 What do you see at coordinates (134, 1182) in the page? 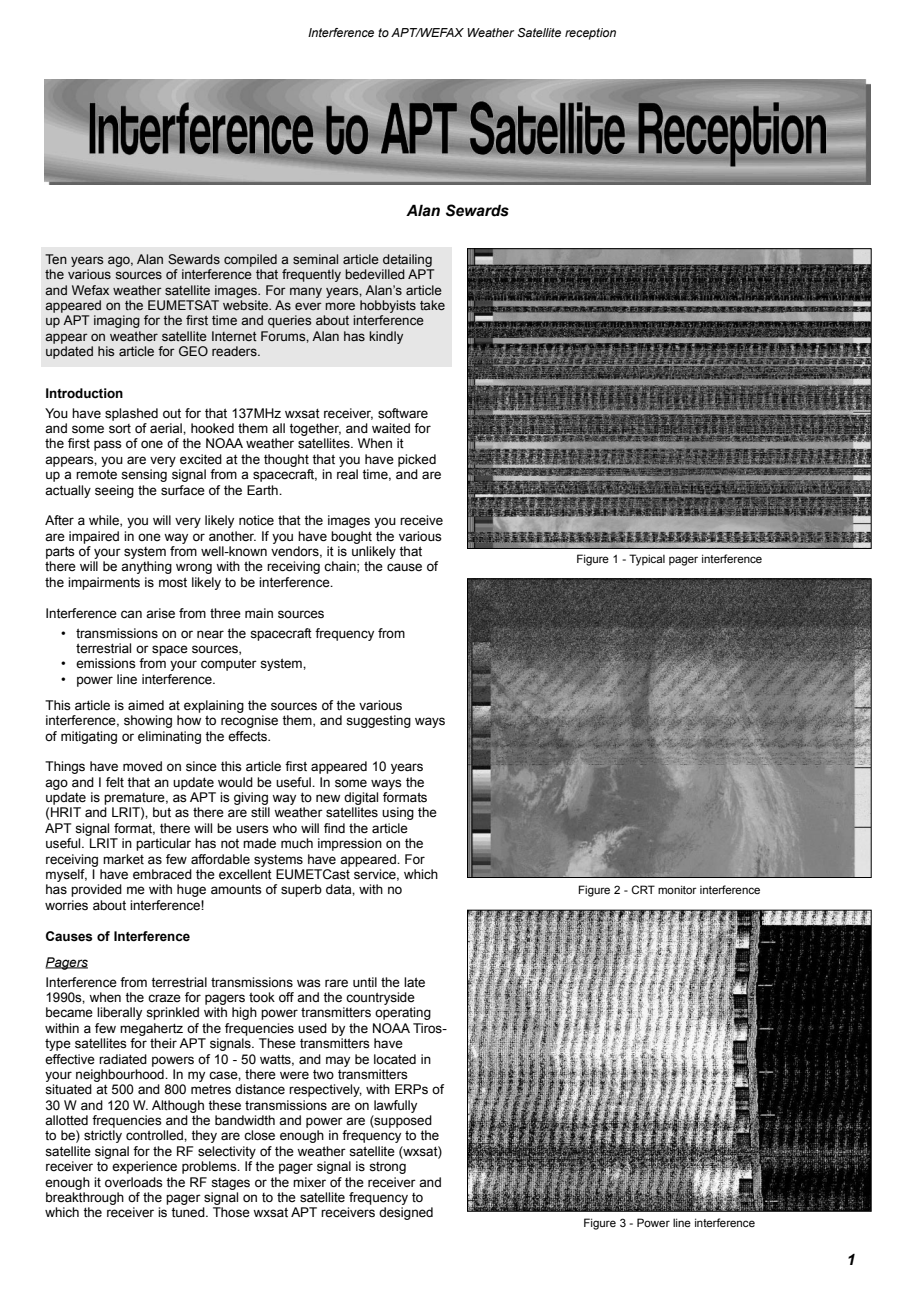
I see `overloads` at bounding box center [134, 1182].
